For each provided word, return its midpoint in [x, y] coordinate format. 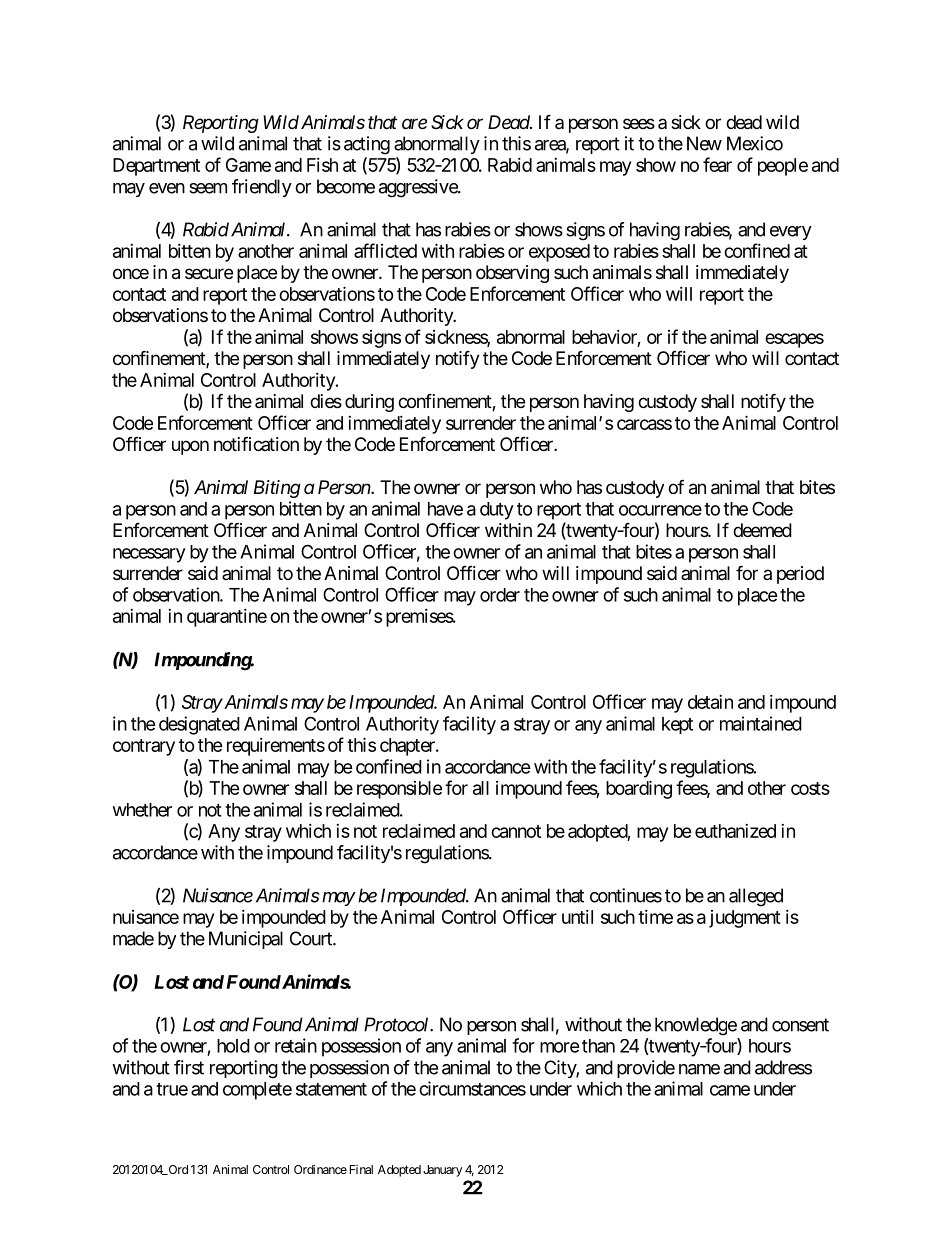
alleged [756, 897]
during [369, 403]
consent [800, 1025]
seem [208, 188]
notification [256, 443]
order [500, 595]
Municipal [246, 940]
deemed [762, 530]
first [189, 1067]
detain [710, 702]
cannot [516, 831]
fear [717, 164]
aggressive [419, 188]
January [442, 1171]
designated [199, 725]
